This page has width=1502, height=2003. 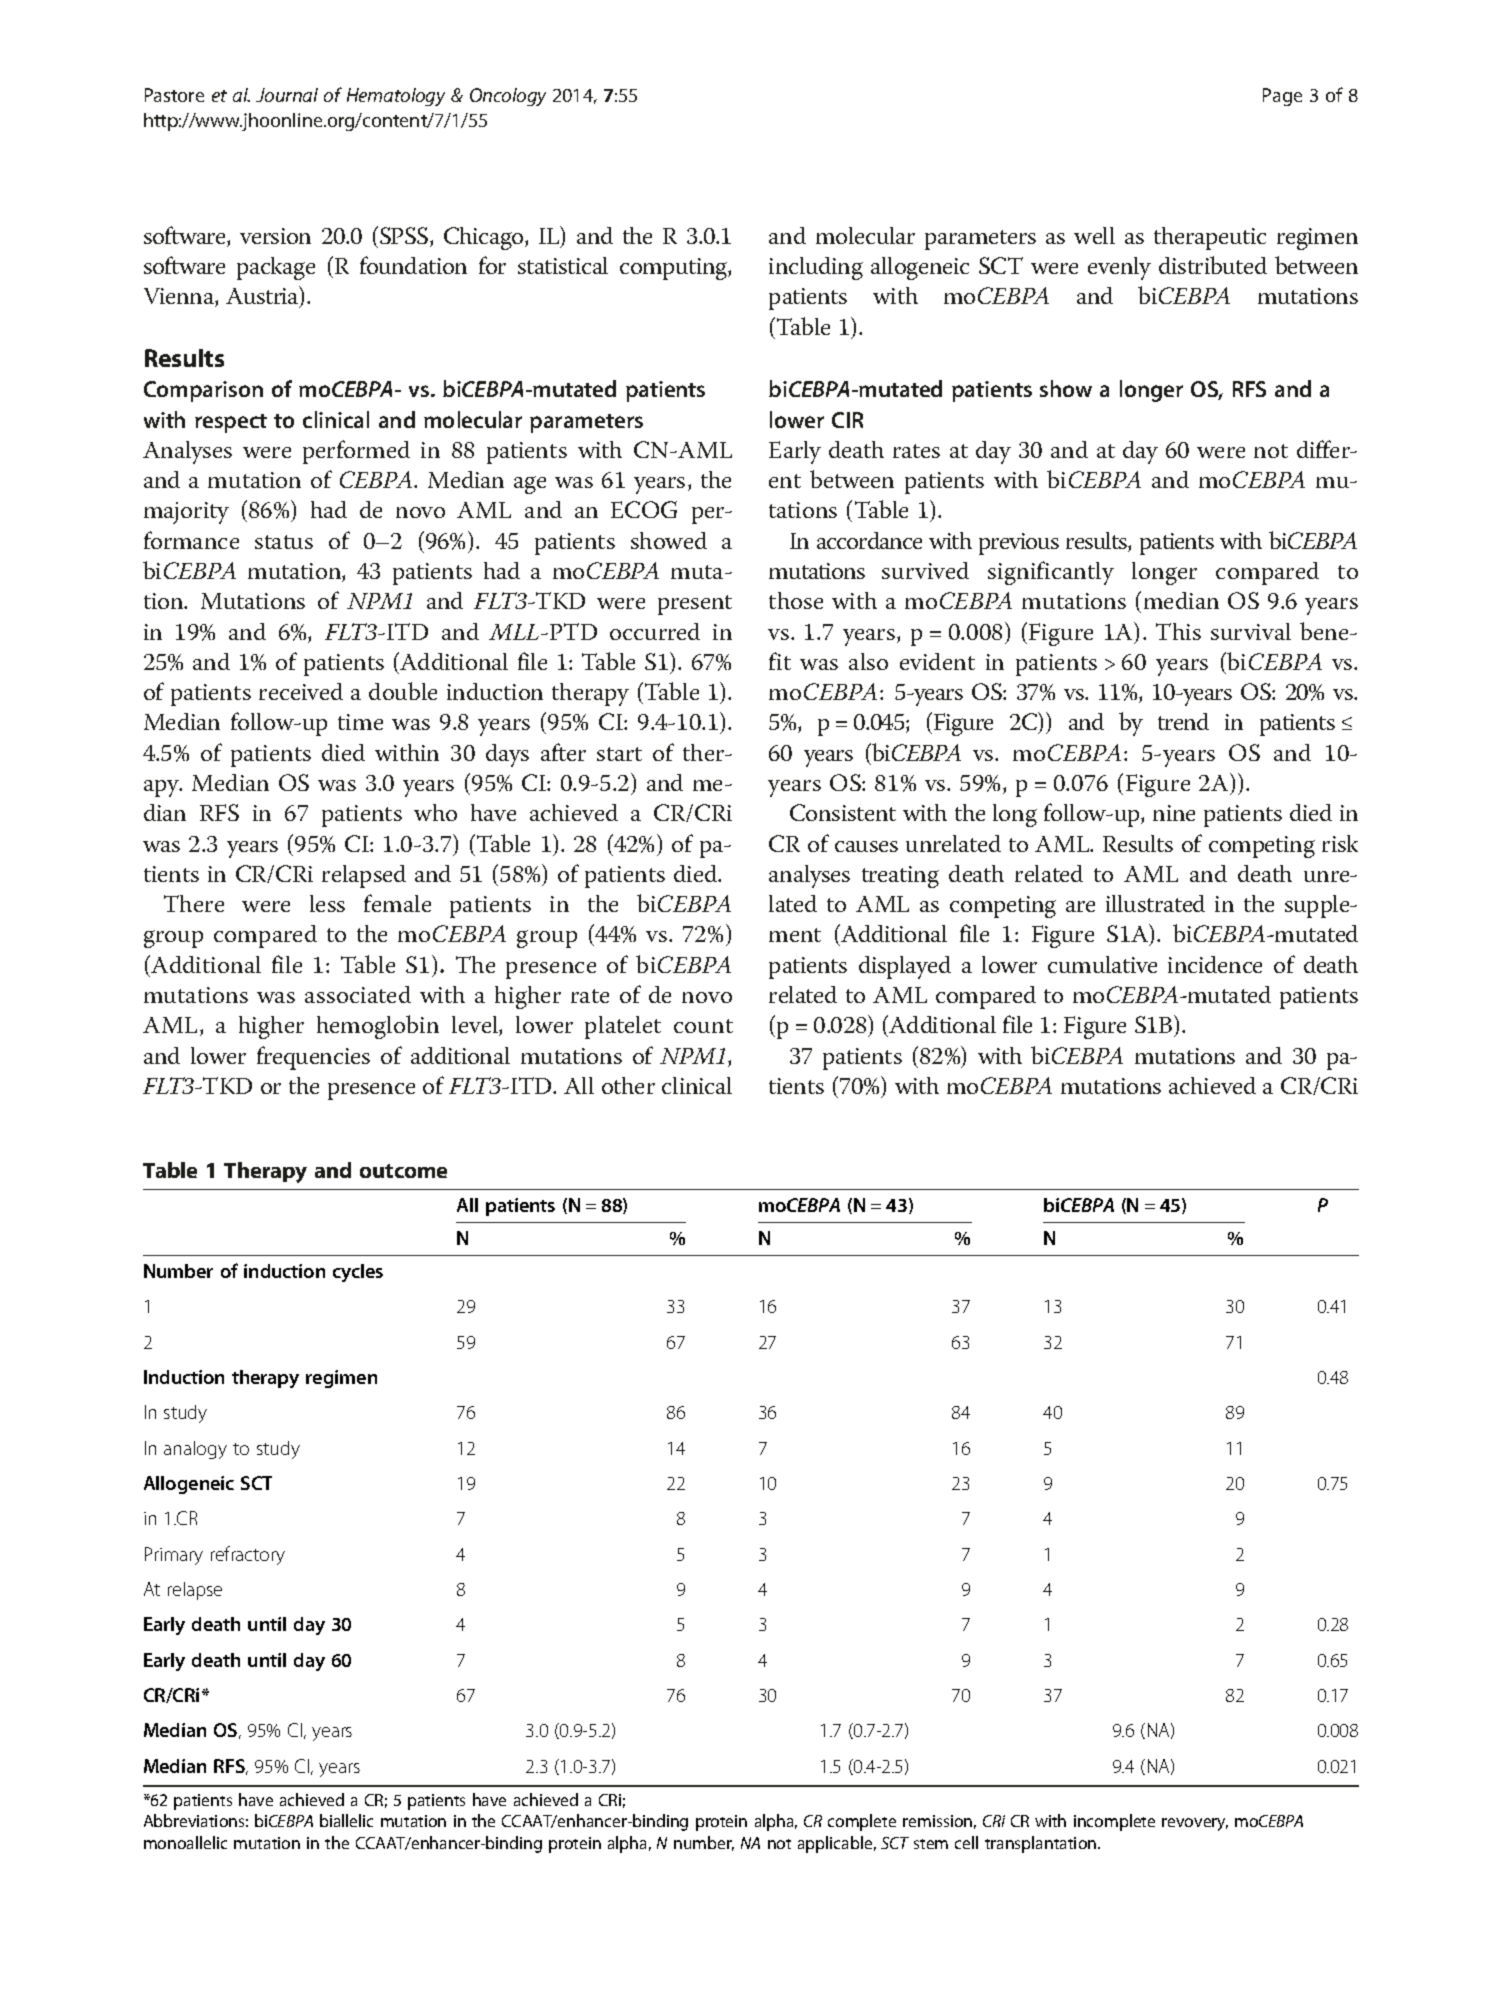 What do you see at coordinates (287, 95) in the page?
I see `Journal` at bounding box center [287, 95].
